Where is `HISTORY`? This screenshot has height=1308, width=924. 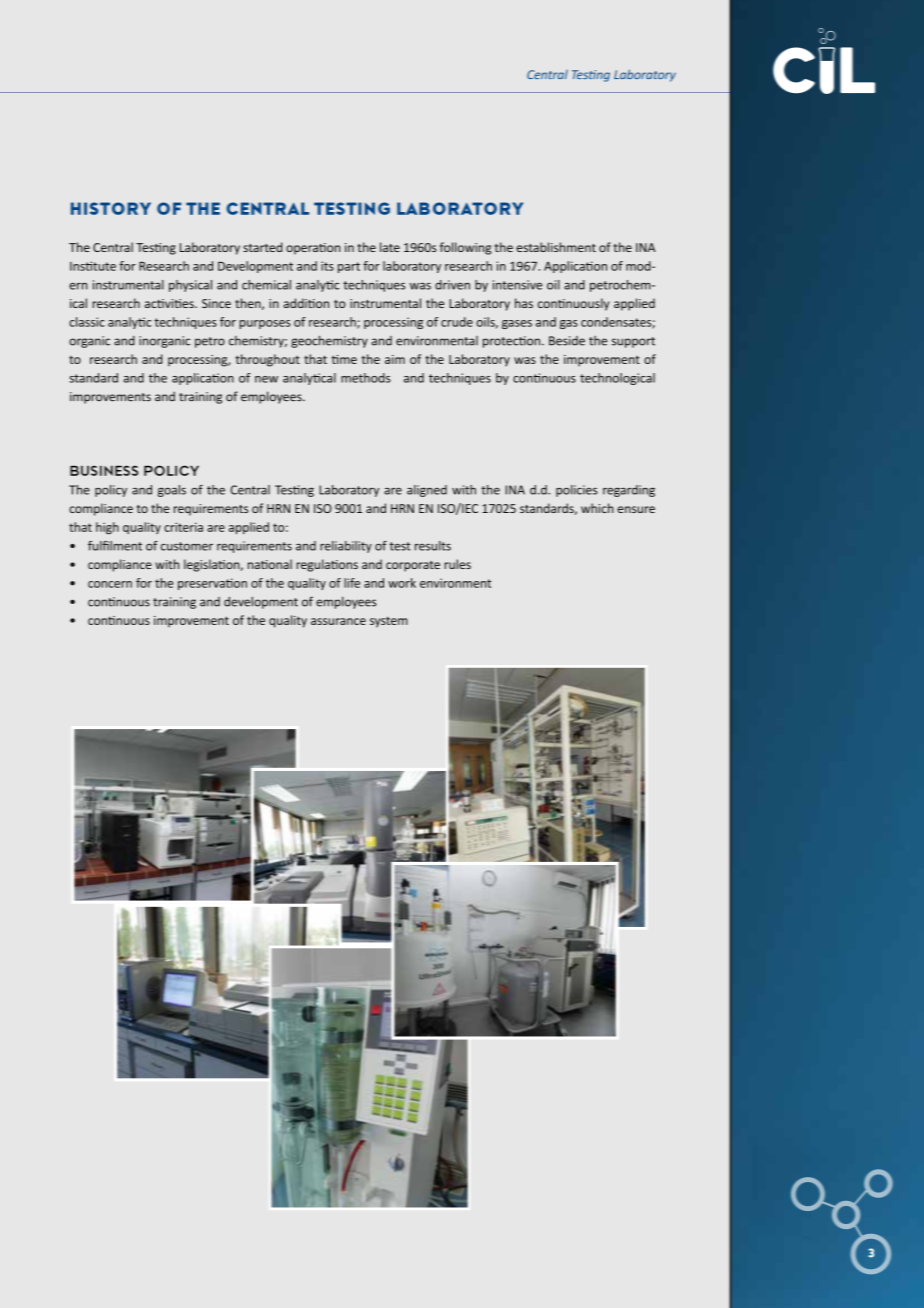
HISTORY is located at coordinates (111, 208).
